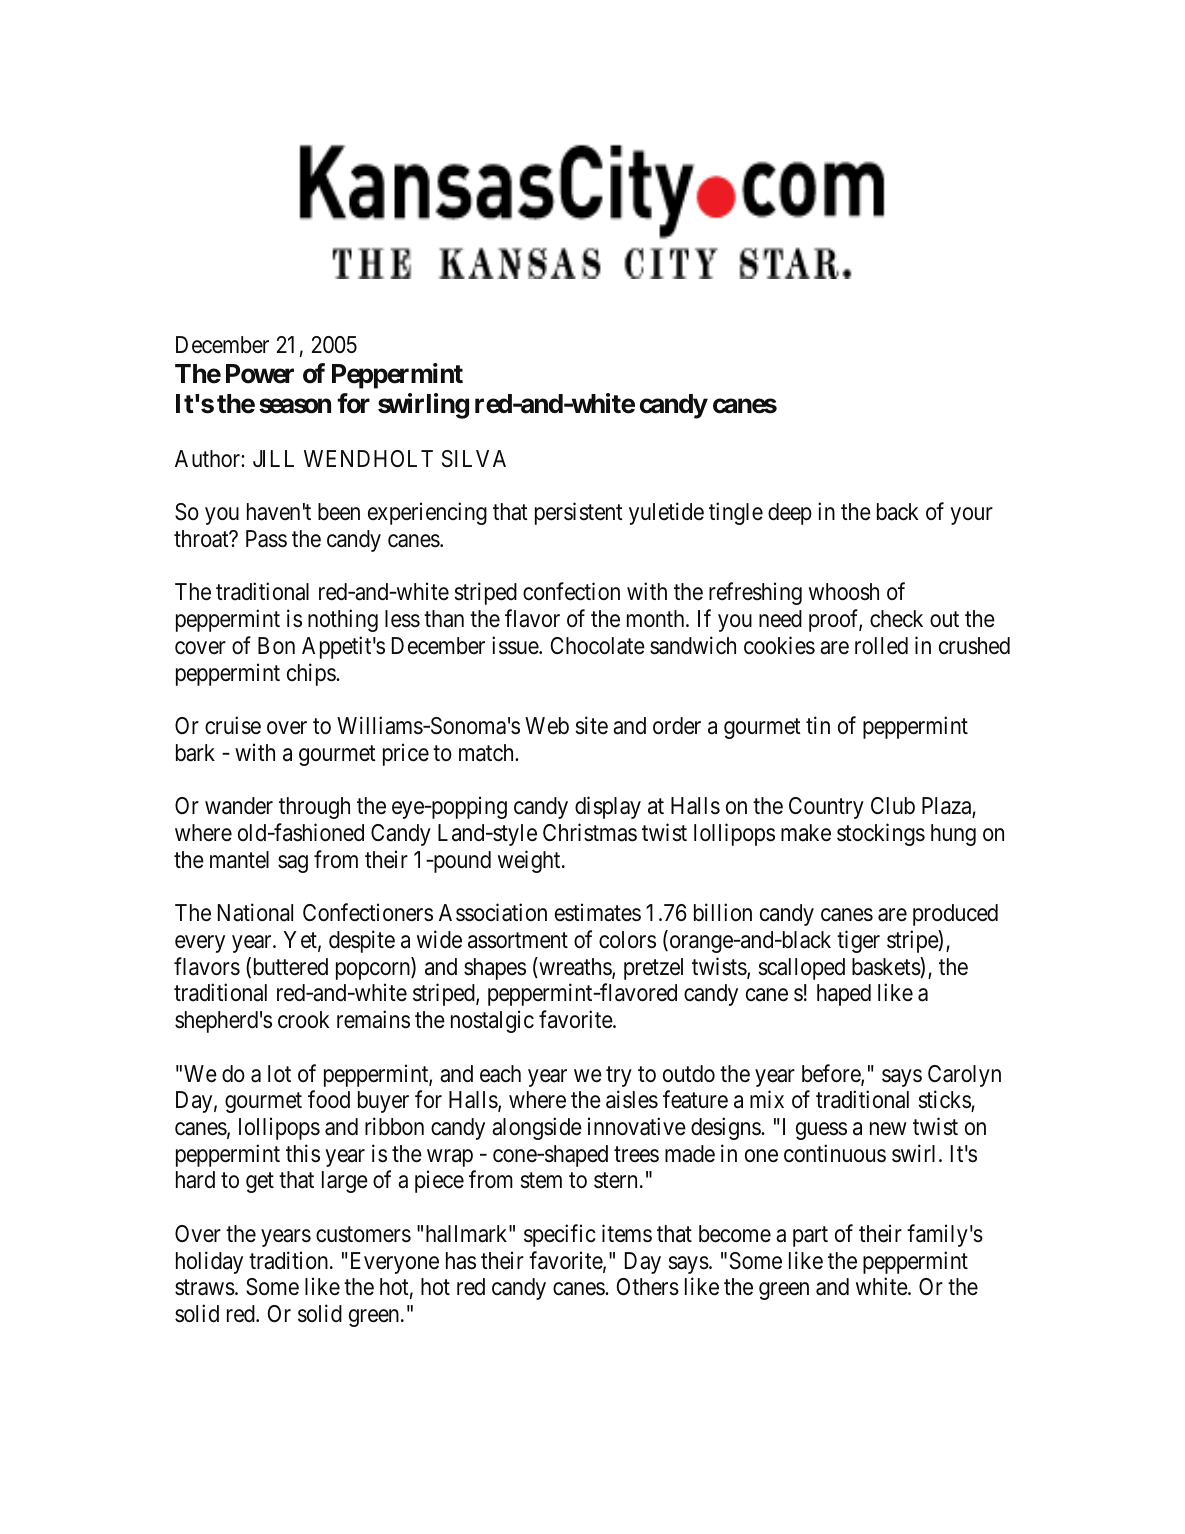 Image resolution: width=1185 pixels, height=1534 pixels. What do you see at coordinates (898, 512) in the image?
I see `back` at bounding box center [898, 512].
